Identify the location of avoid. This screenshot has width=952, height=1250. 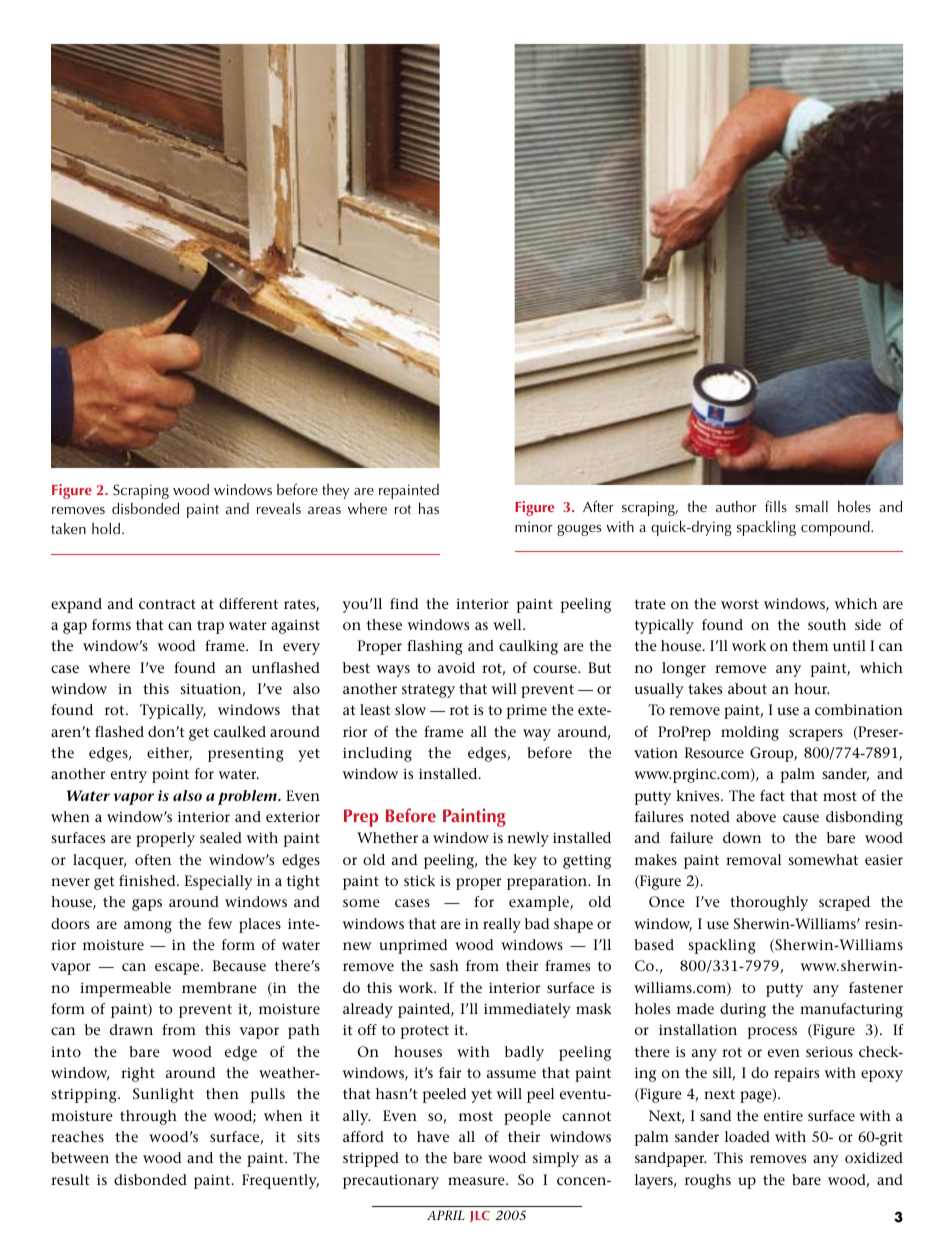
(456, 667).
